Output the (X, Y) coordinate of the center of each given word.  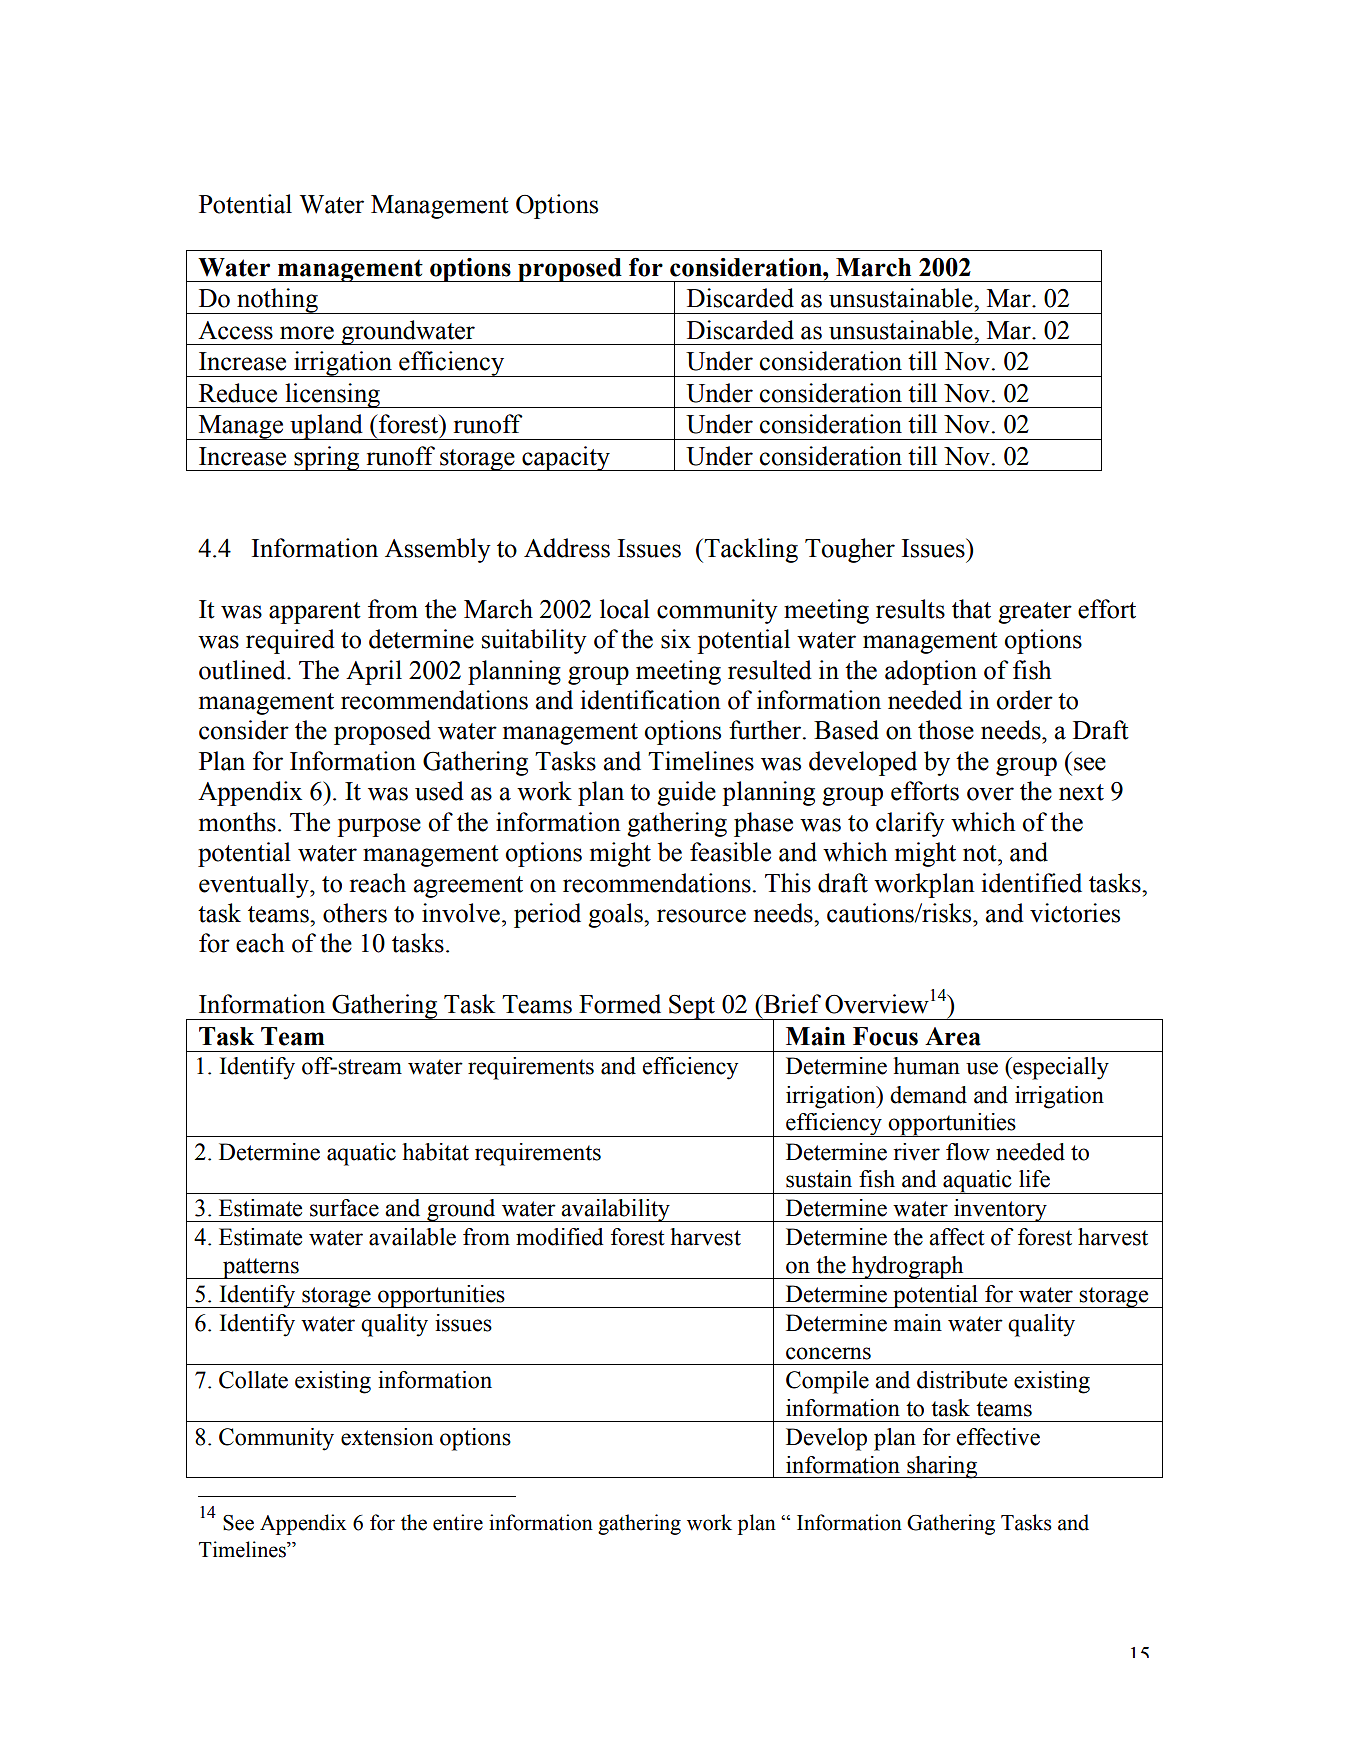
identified (1032, 883)
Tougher (850, 550)
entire (458, 1522)
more (307, 333)
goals (616, 915)
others (355, 913)
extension (387, 1437)
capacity (566, 458)
